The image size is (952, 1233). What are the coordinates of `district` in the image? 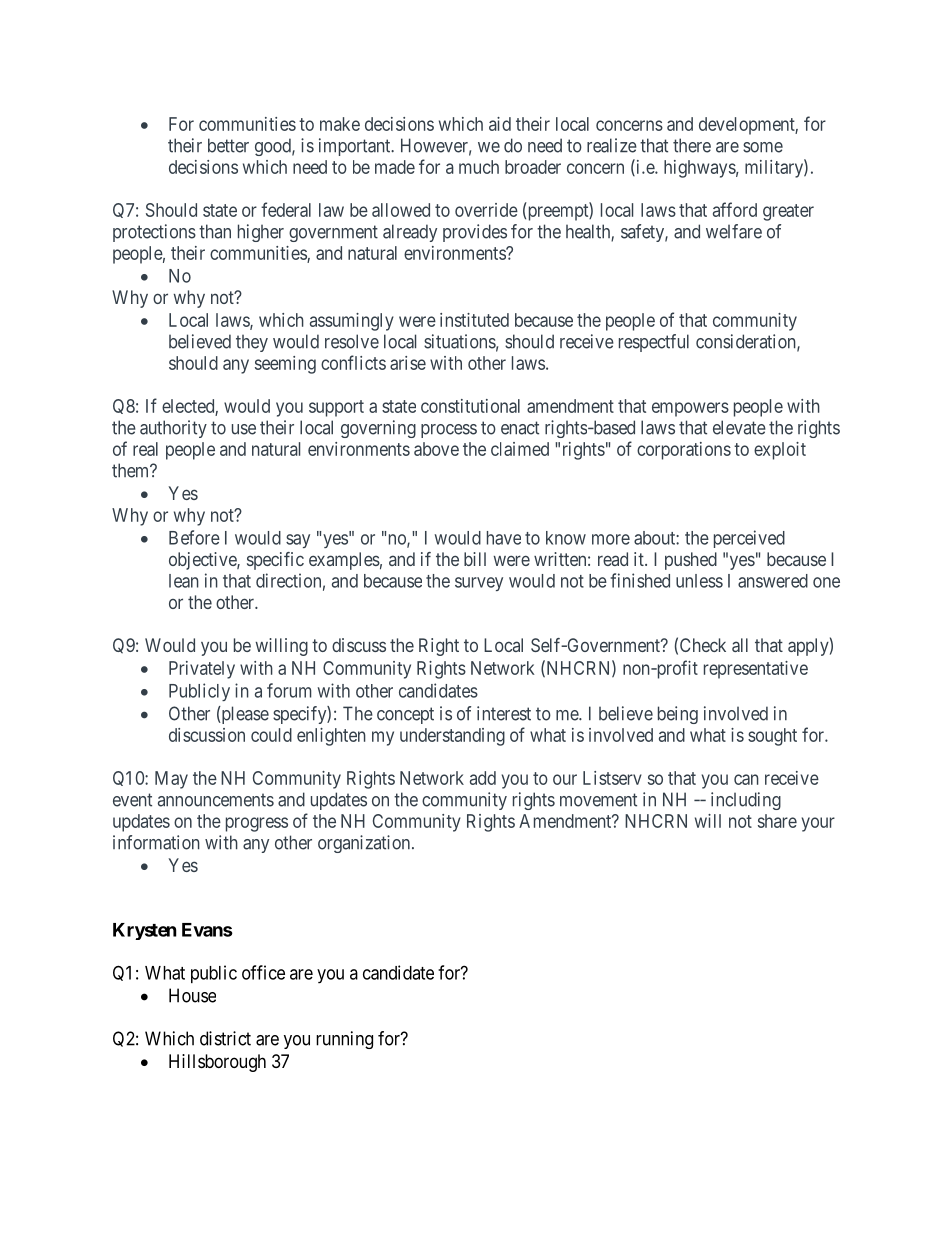 It's located at (225, 1038).
